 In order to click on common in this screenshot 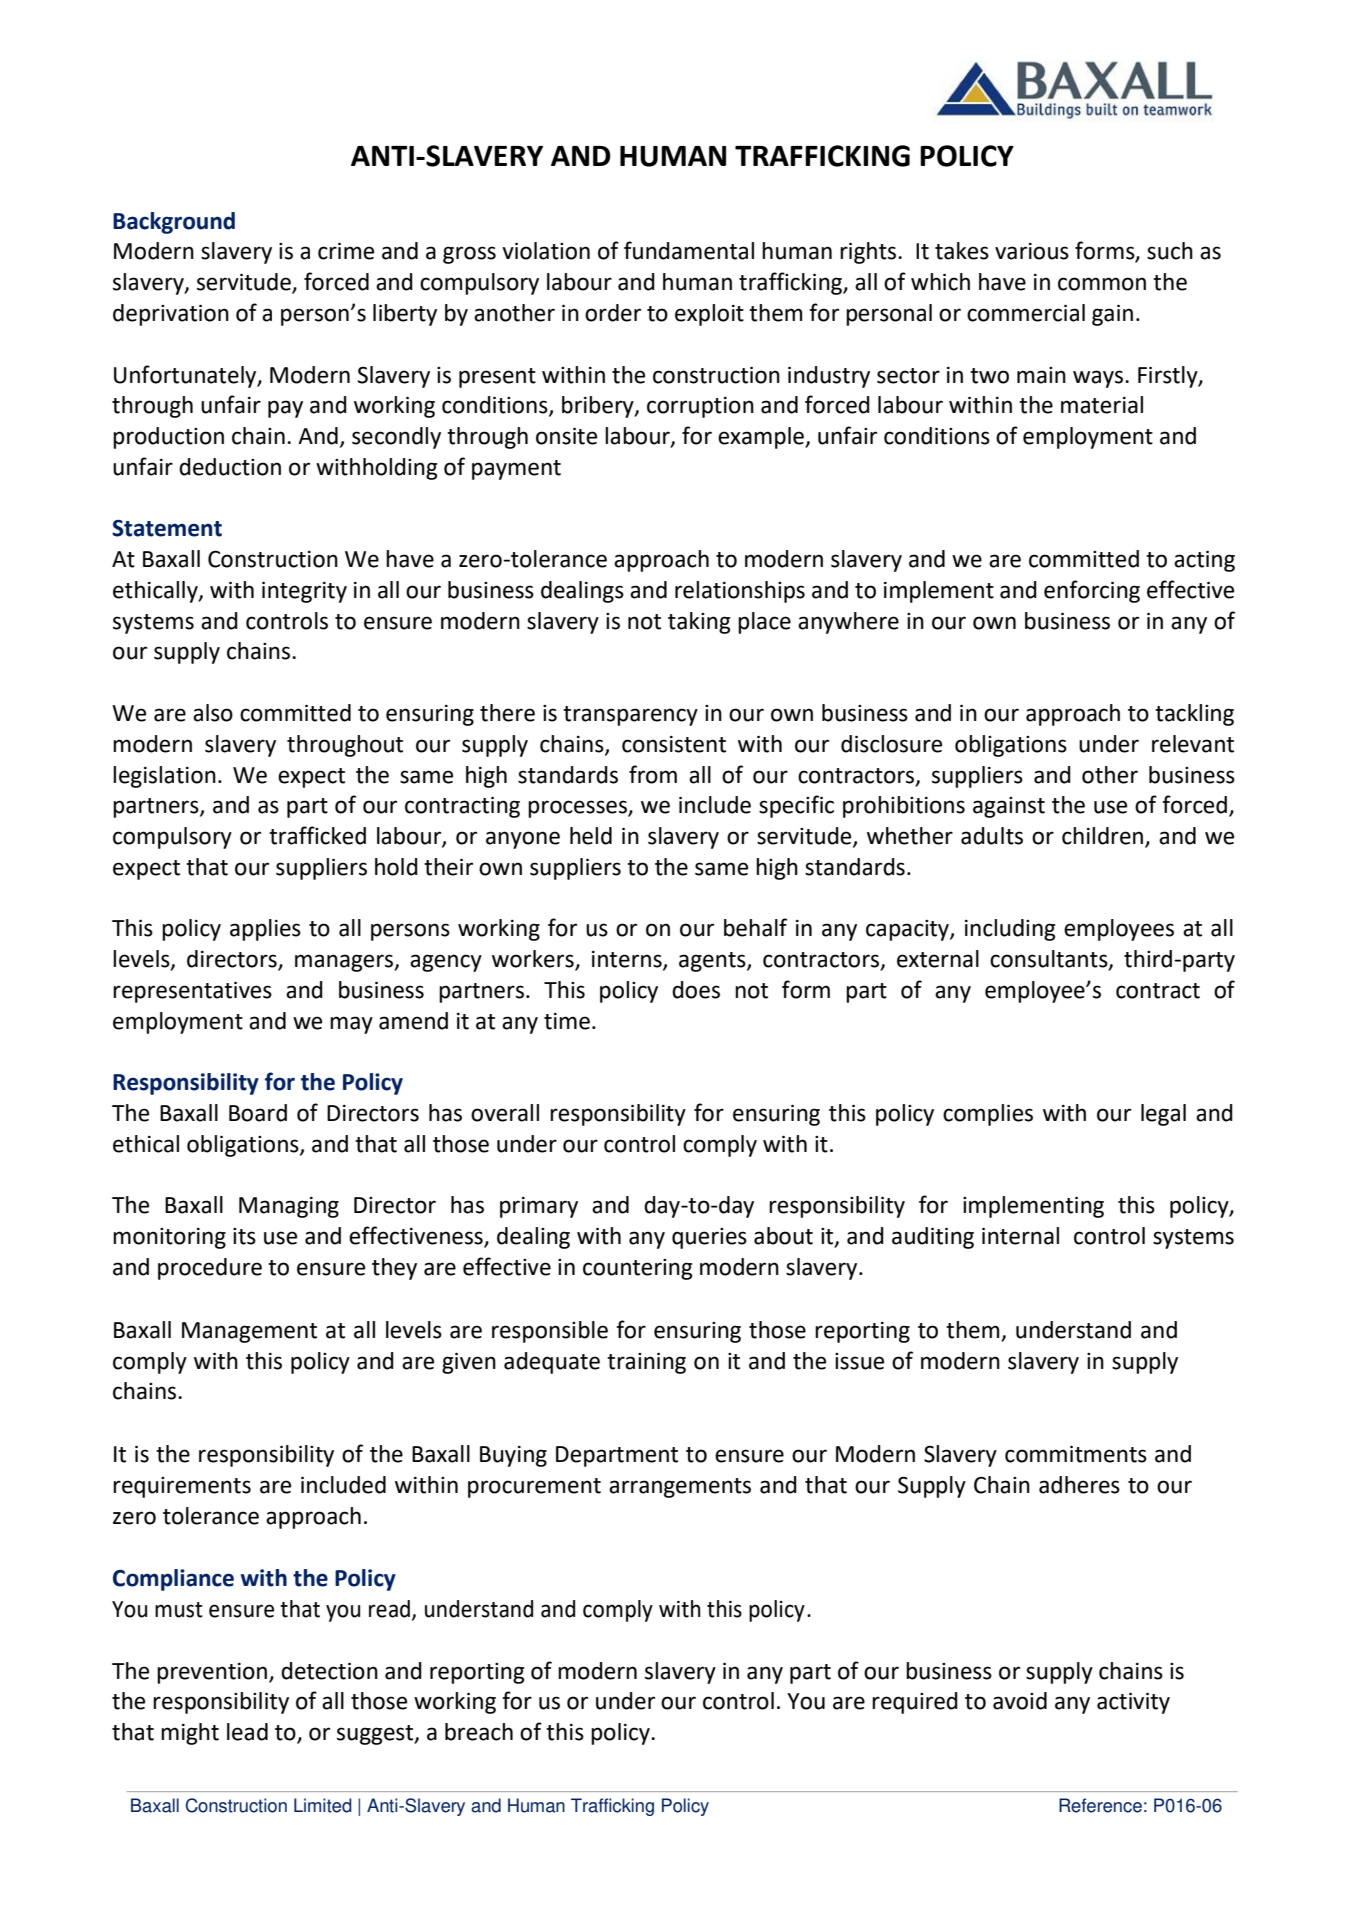, I will do `click(1102, 284)`.
